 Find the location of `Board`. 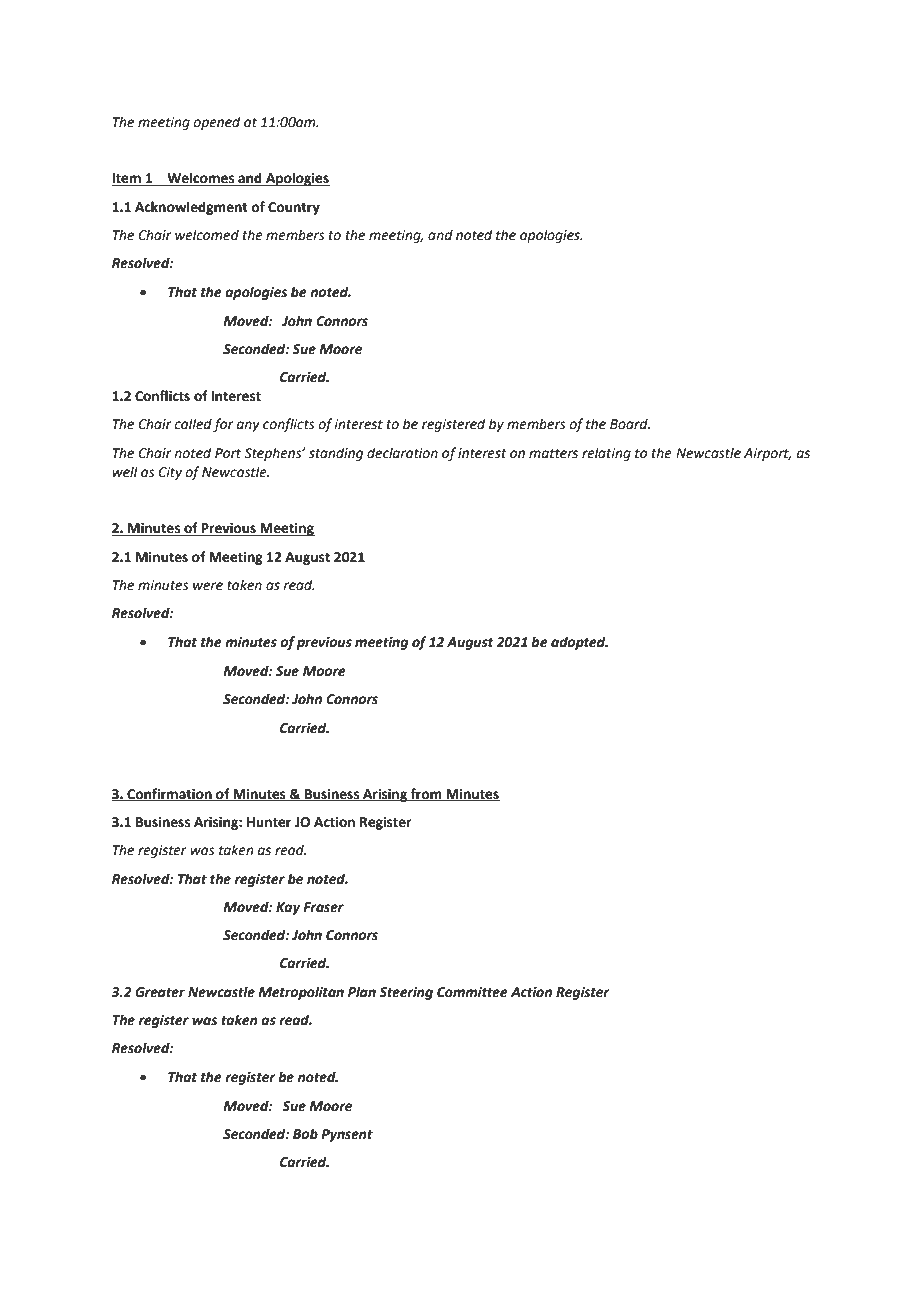

Board is located at coordinates (630, 424).
